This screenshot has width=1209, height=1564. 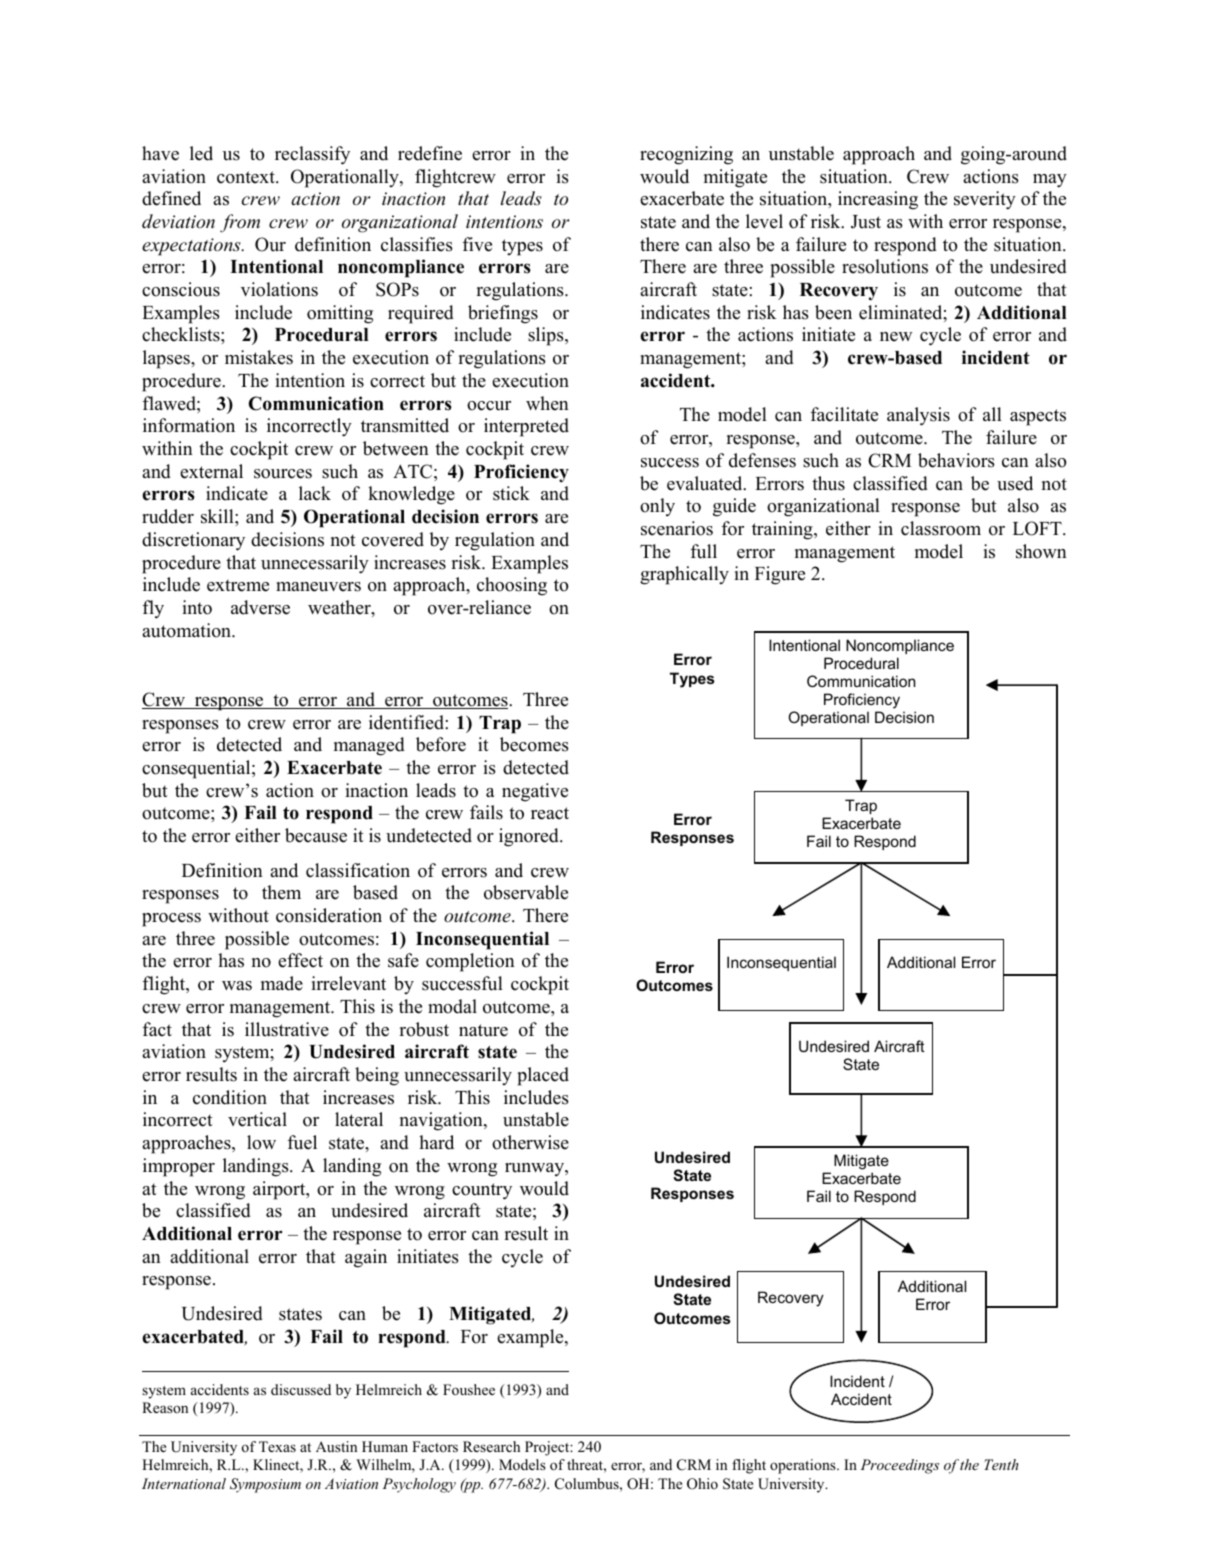 What do you see at coordinates (543, 1076) in the screenshot?
I see `placed` at bounding box center [543, 1076].
